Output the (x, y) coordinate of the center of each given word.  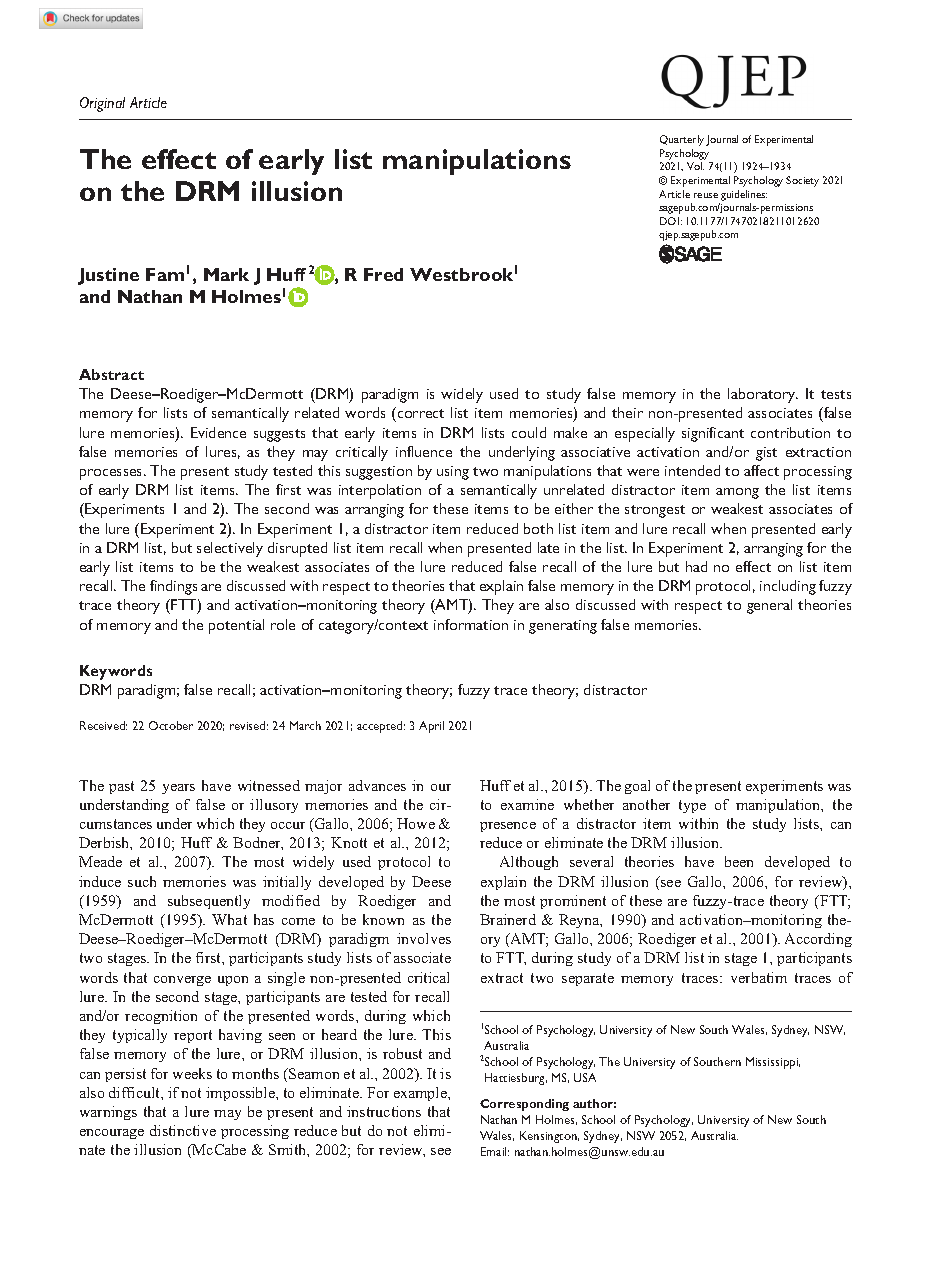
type (692, 806)
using (453, 473)
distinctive (183, 1130)
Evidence (218, 432)
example (421, 1094)
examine (527, 804)
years (178, 789)
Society (802, 181)
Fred (383, 274)
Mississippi (773, 1063)
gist (766, 454)
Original (102, 104)
